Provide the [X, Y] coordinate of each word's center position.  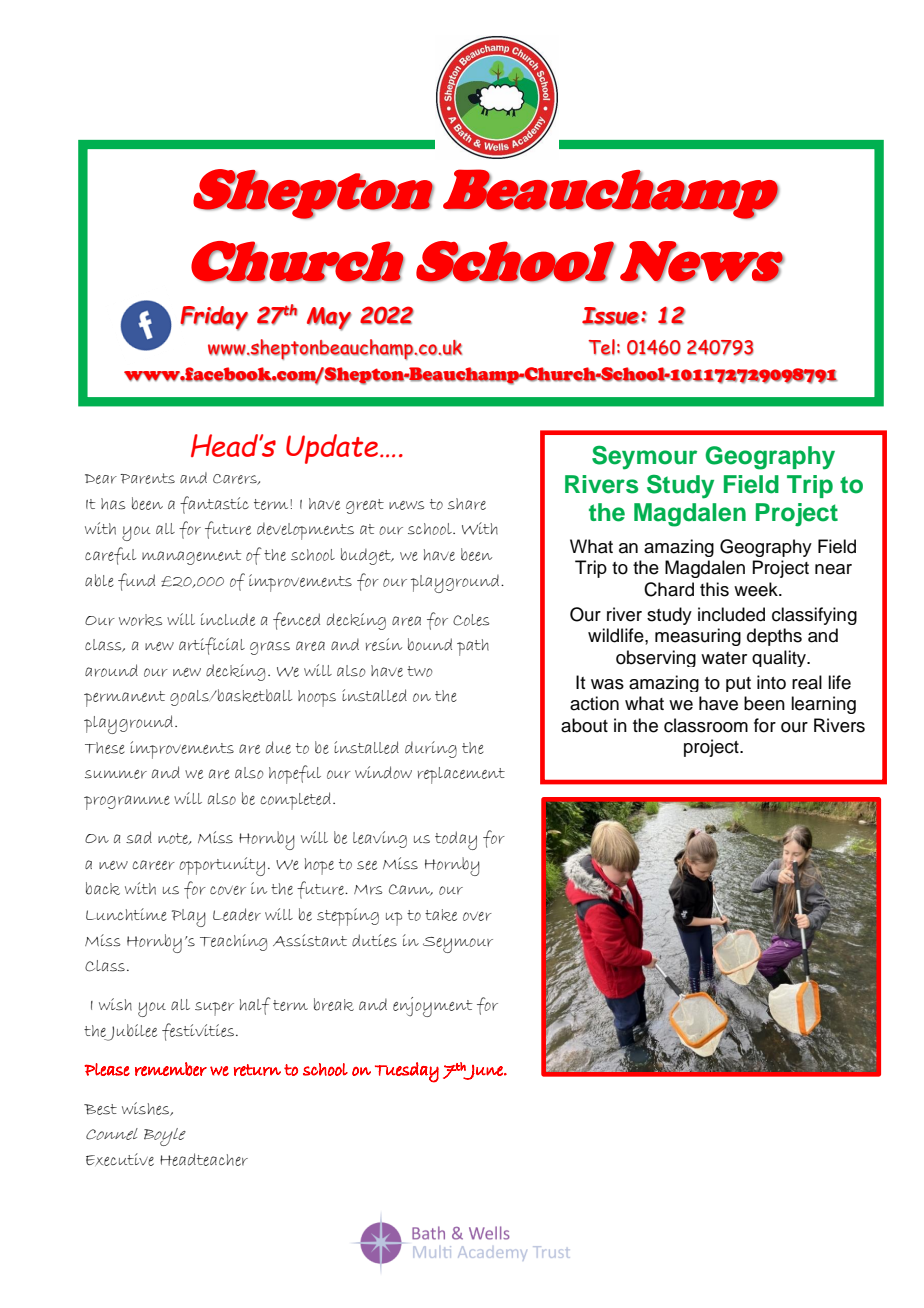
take [441, 915]
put [738, 684]
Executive [120, 1159]
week [757, 589]
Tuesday [407, 1072]
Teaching [233, 942]
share [467, 504]
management [192, 557]
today [456, 840]
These [105, 748]
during [431, 749]
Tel [601, 347]
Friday [214, 318]
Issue [610, 316]
